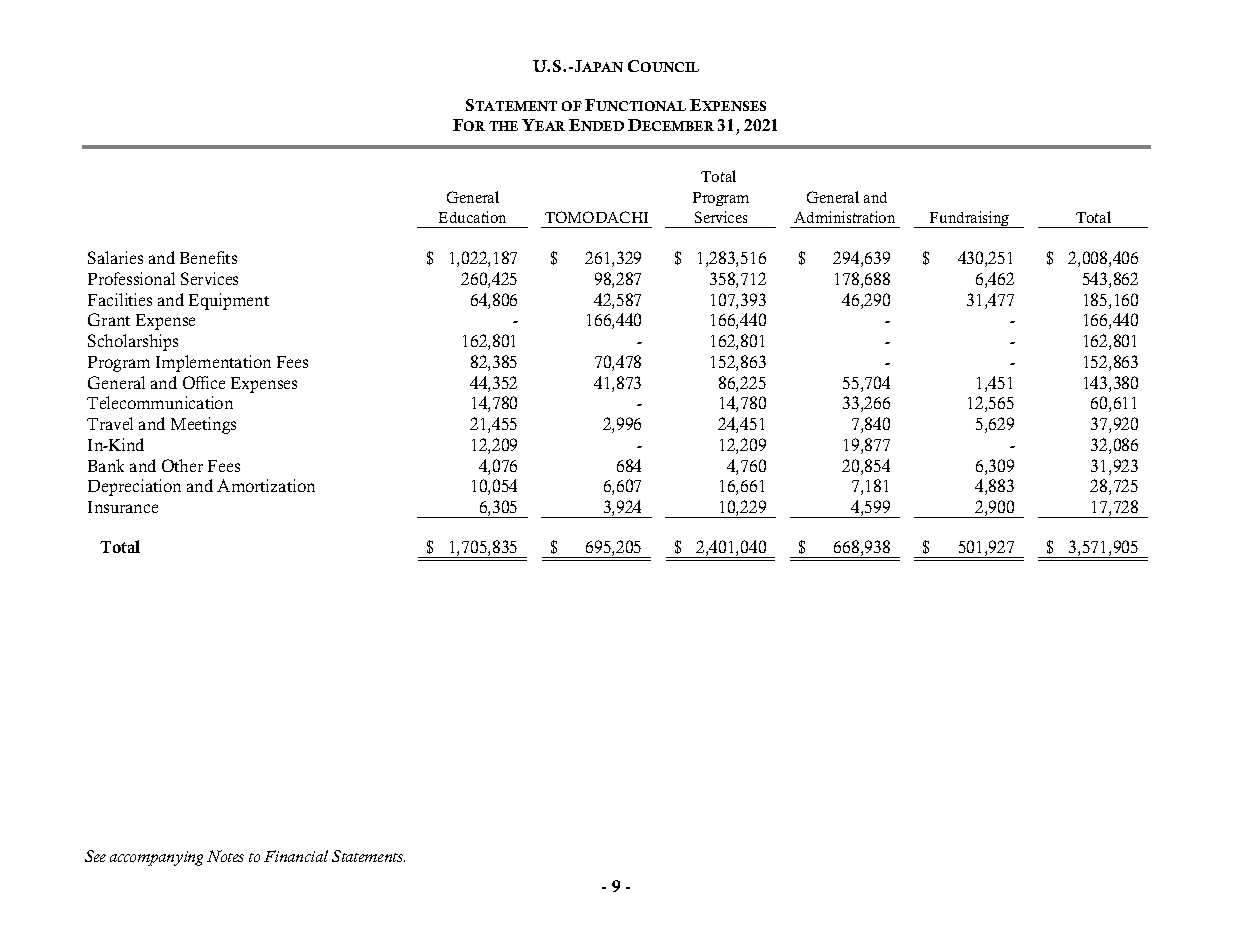 This screenshot has width=1233, height=952. Describe the element at coordinates (182, 465) in the screenshot. I see `Other` at that location.
